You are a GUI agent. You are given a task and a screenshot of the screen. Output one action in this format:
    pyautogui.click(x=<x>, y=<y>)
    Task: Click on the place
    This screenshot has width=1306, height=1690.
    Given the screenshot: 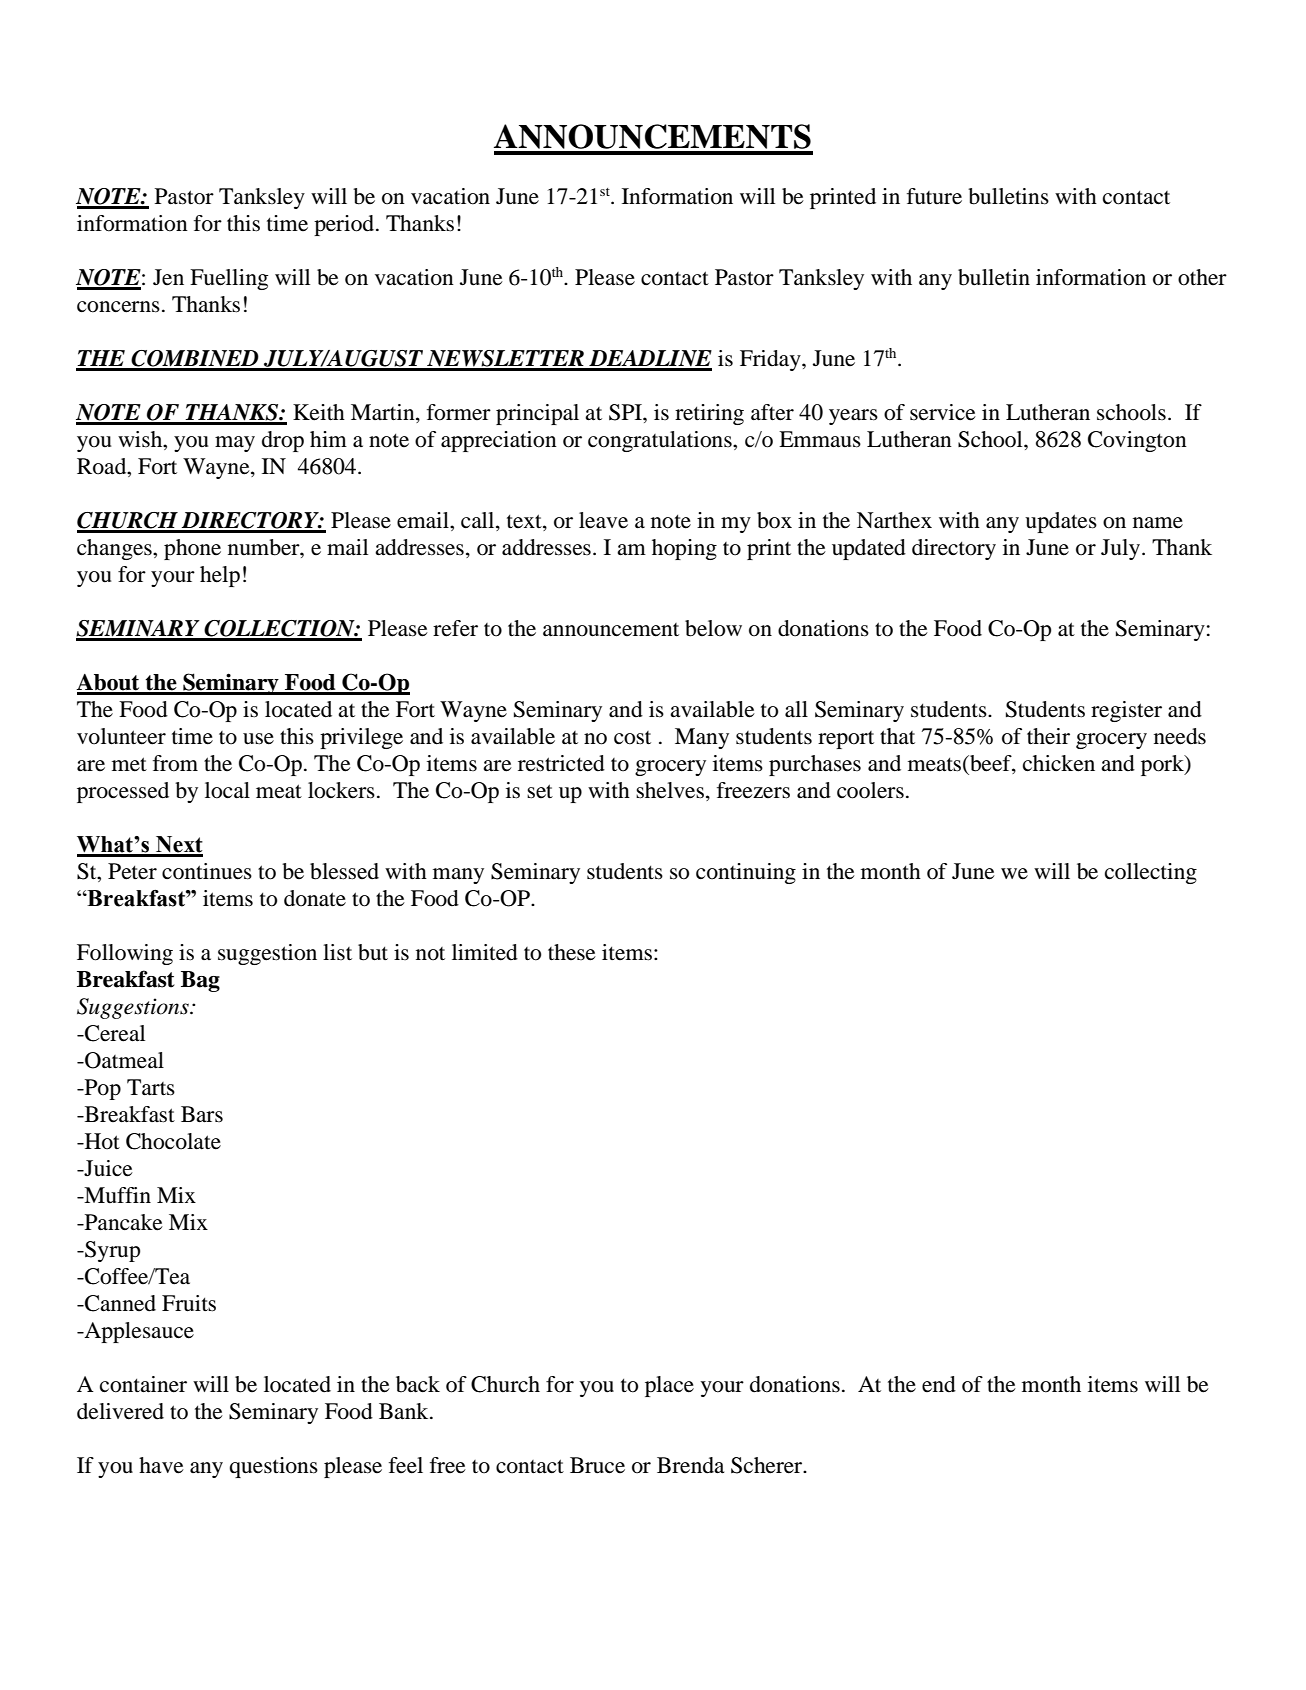 What is the action you would take?
    pyautogui.click(x=669, y=1386)
